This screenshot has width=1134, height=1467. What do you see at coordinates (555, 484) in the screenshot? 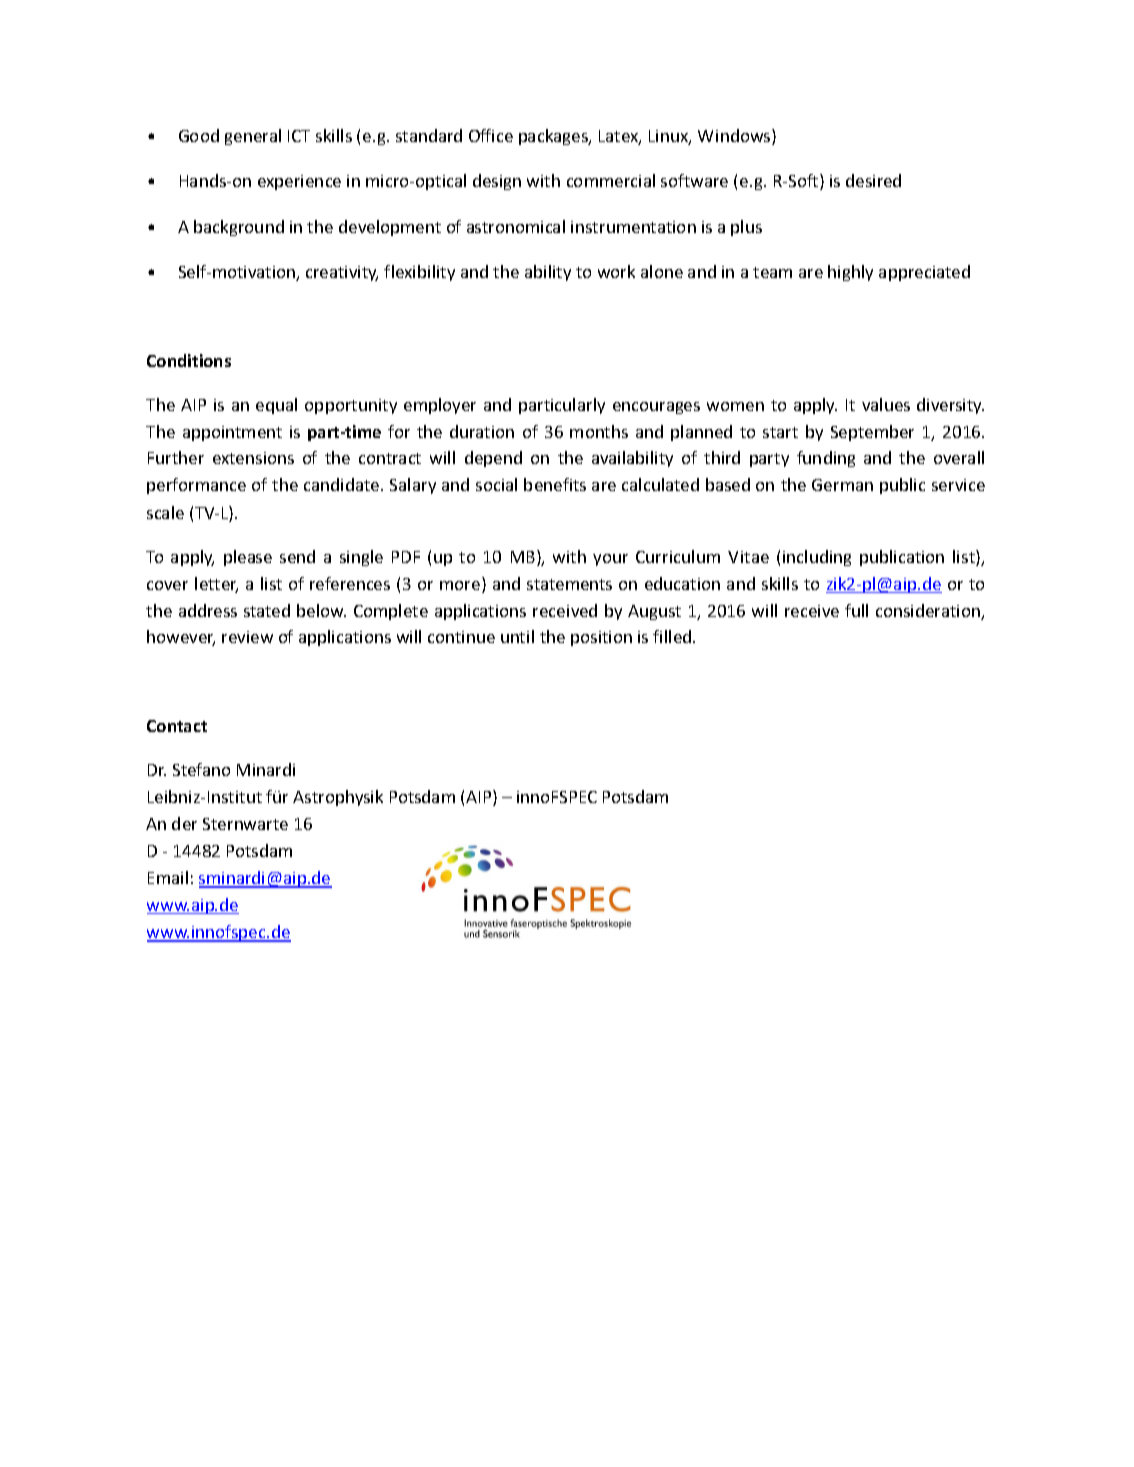
I see `benefits` at bounding box center [555, 484].
